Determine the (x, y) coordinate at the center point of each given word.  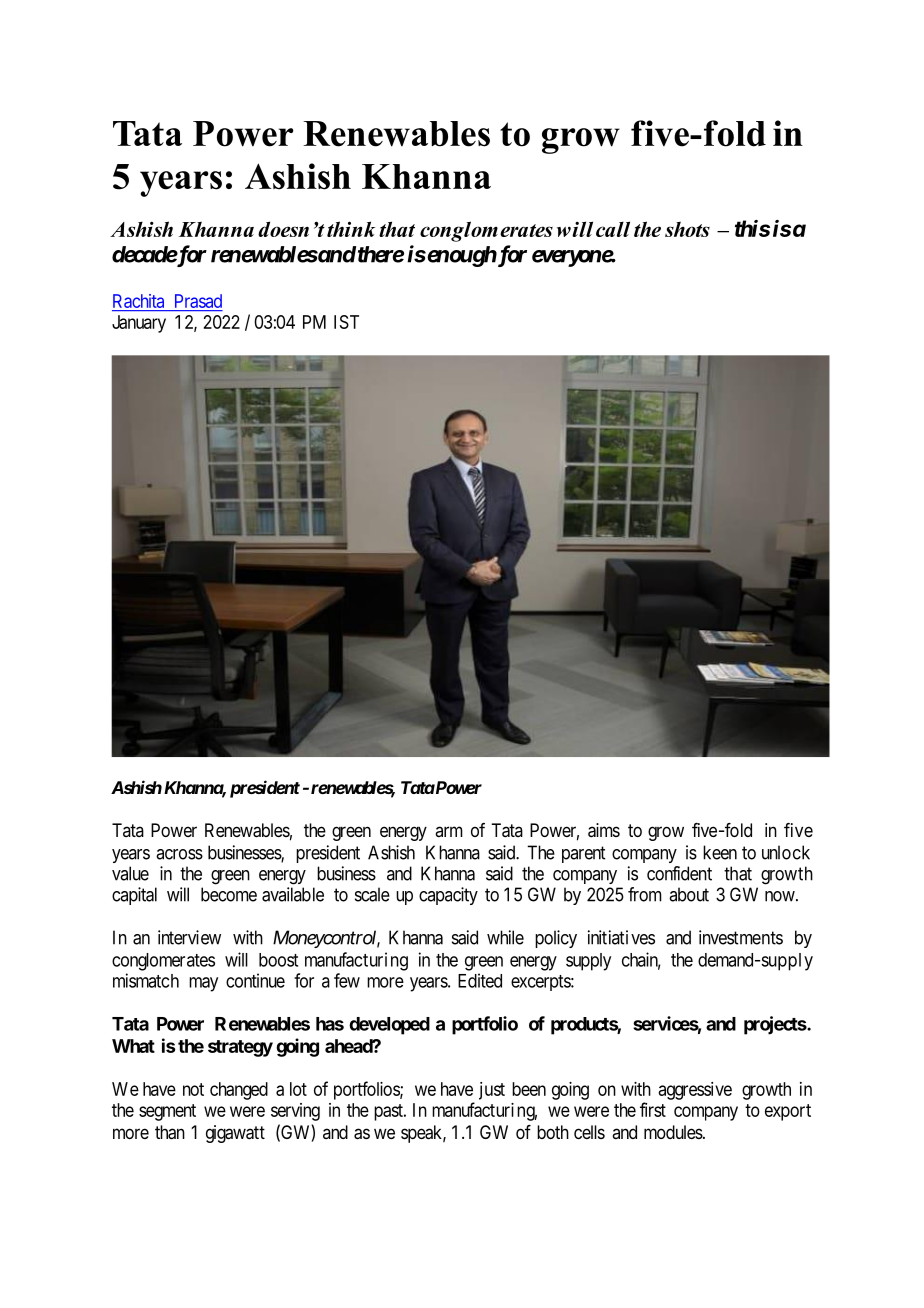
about (689, 894)
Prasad (198, 301)
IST (346, 322)
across (179, 854)
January (139, 324)
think (351, 229)
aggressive (695, 1091)
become (229, 894)
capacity (448, 896)
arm (449, 831)
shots (687, 229)
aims (604, 830)
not (193, 1089)
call (613, 229)
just (492, 1091)
